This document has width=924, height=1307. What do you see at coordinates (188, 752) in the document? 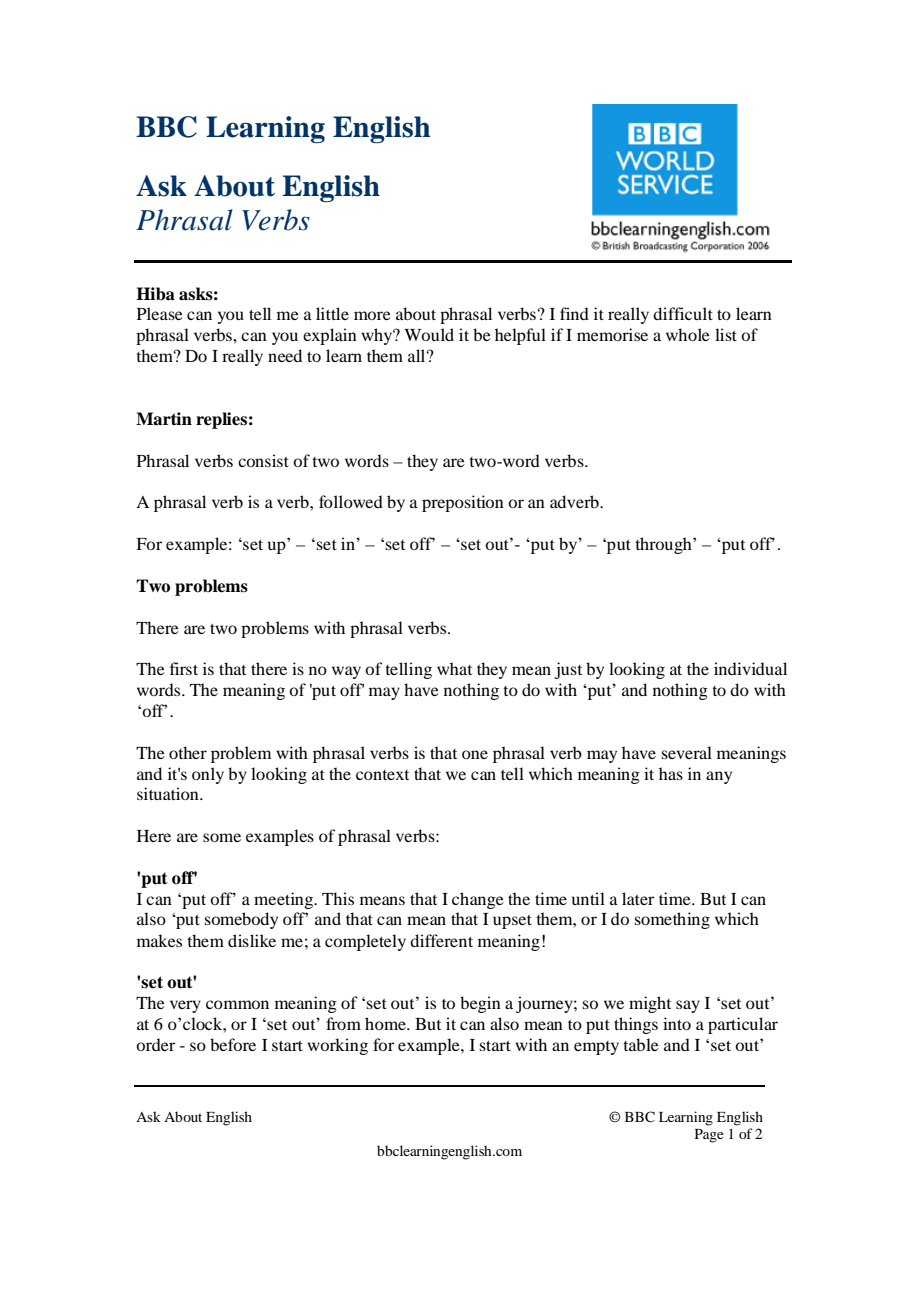
I see `other` at bounding box center [188, 752].
